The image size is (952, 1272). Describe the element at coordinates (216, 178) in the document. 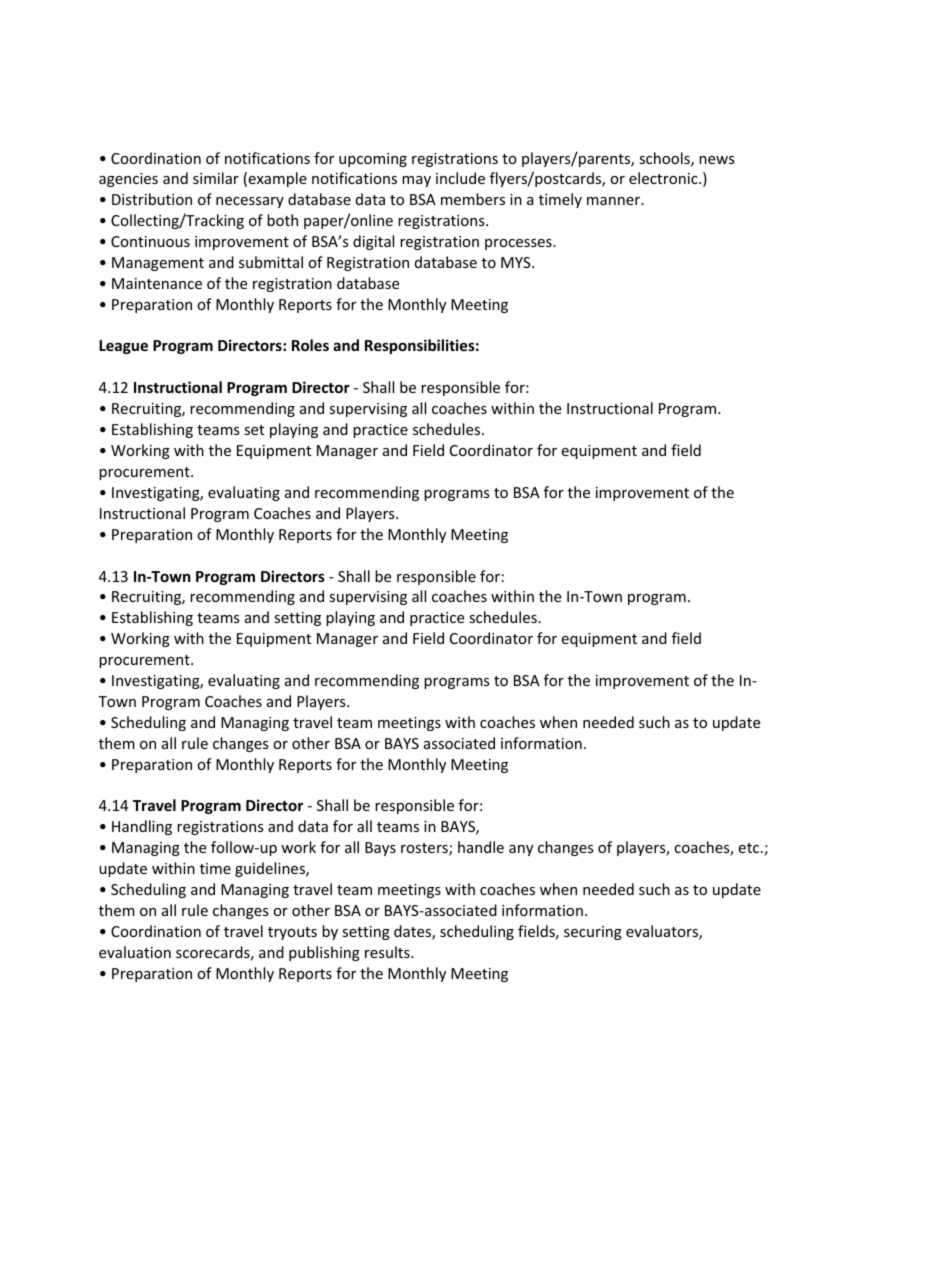

I see `similar` at that location.
